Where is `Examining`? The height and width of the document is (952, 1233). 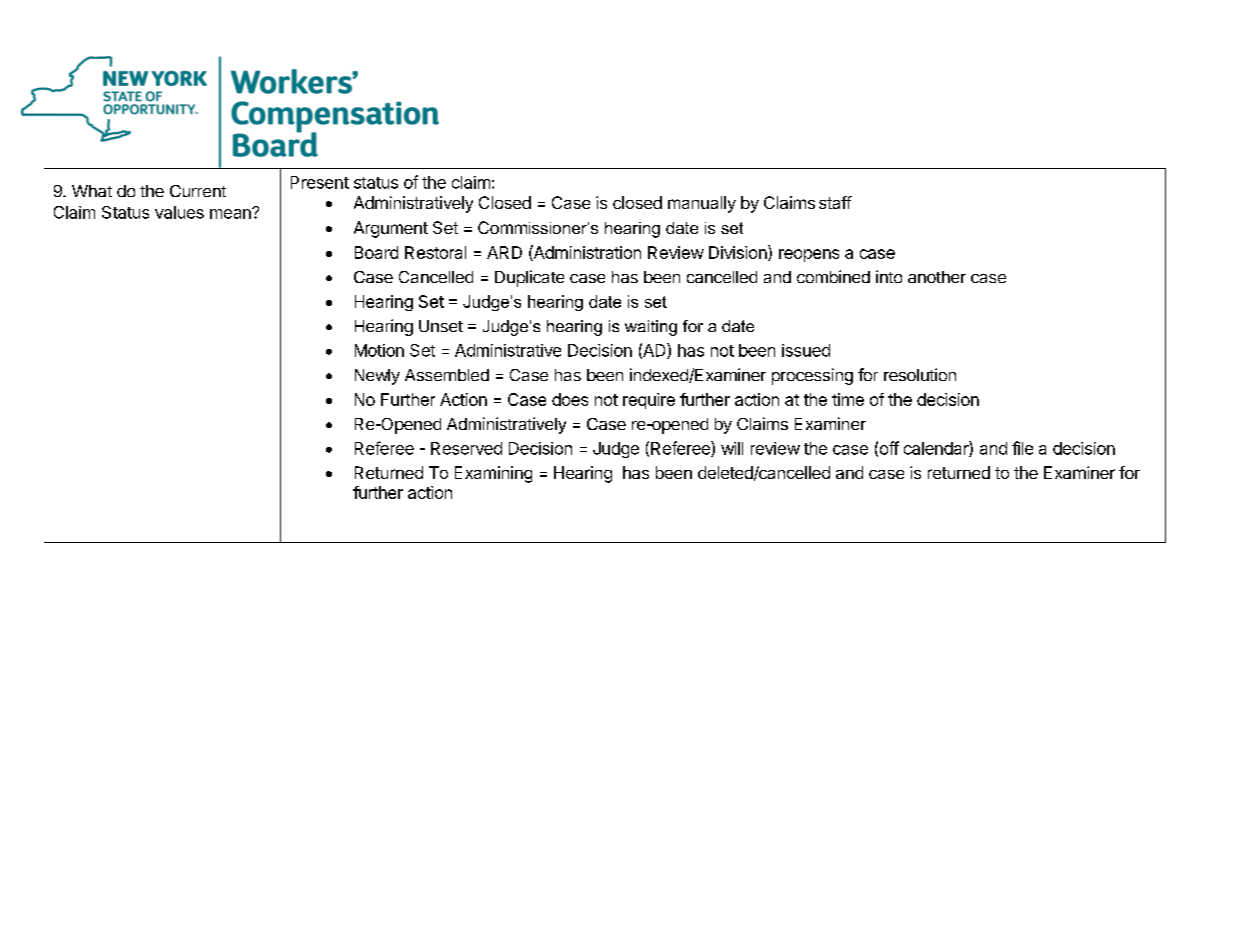 Examining is located at coordinates (493, 474).
